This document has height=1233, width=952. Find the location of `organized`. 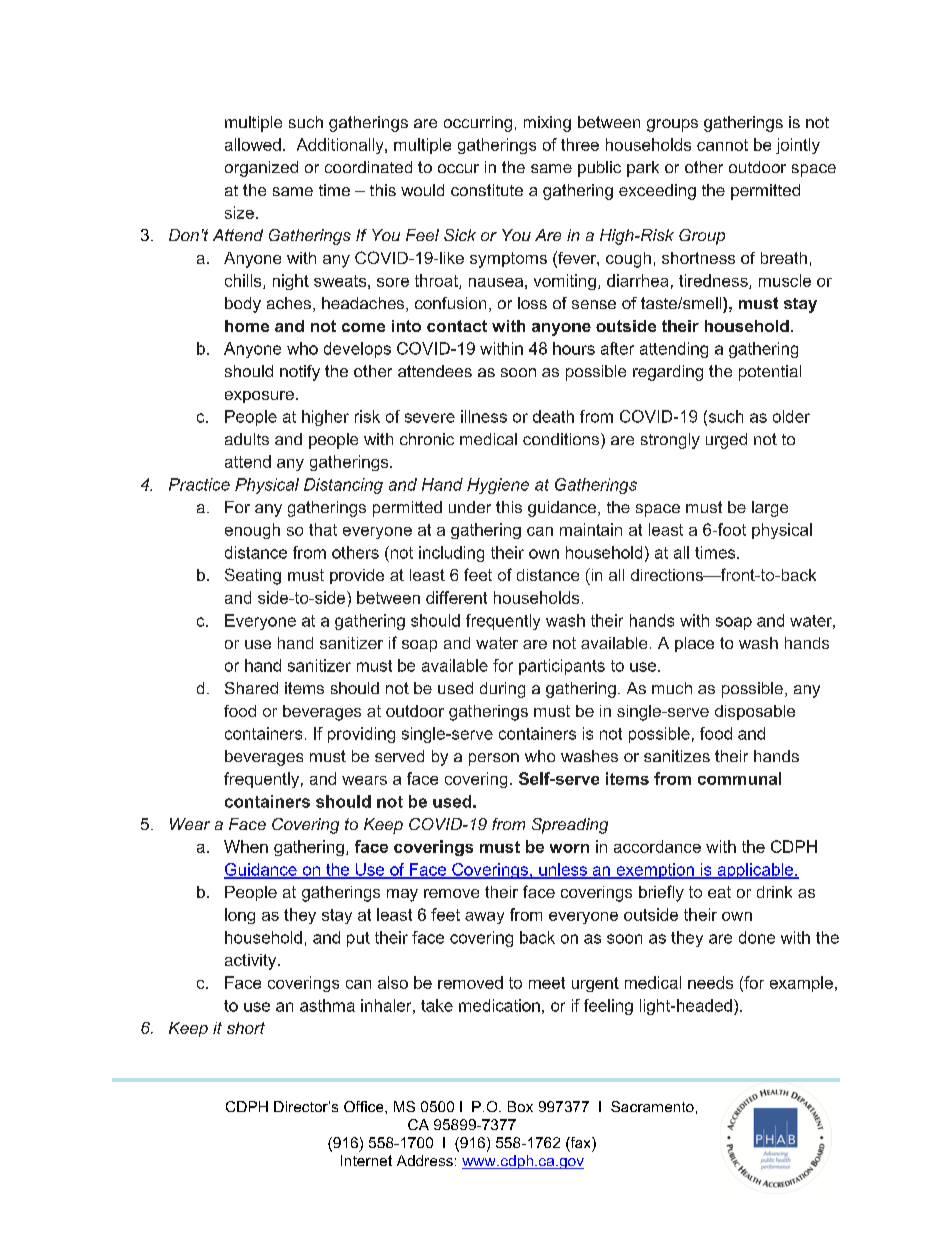

organized is located at coordinates (261, 169).
